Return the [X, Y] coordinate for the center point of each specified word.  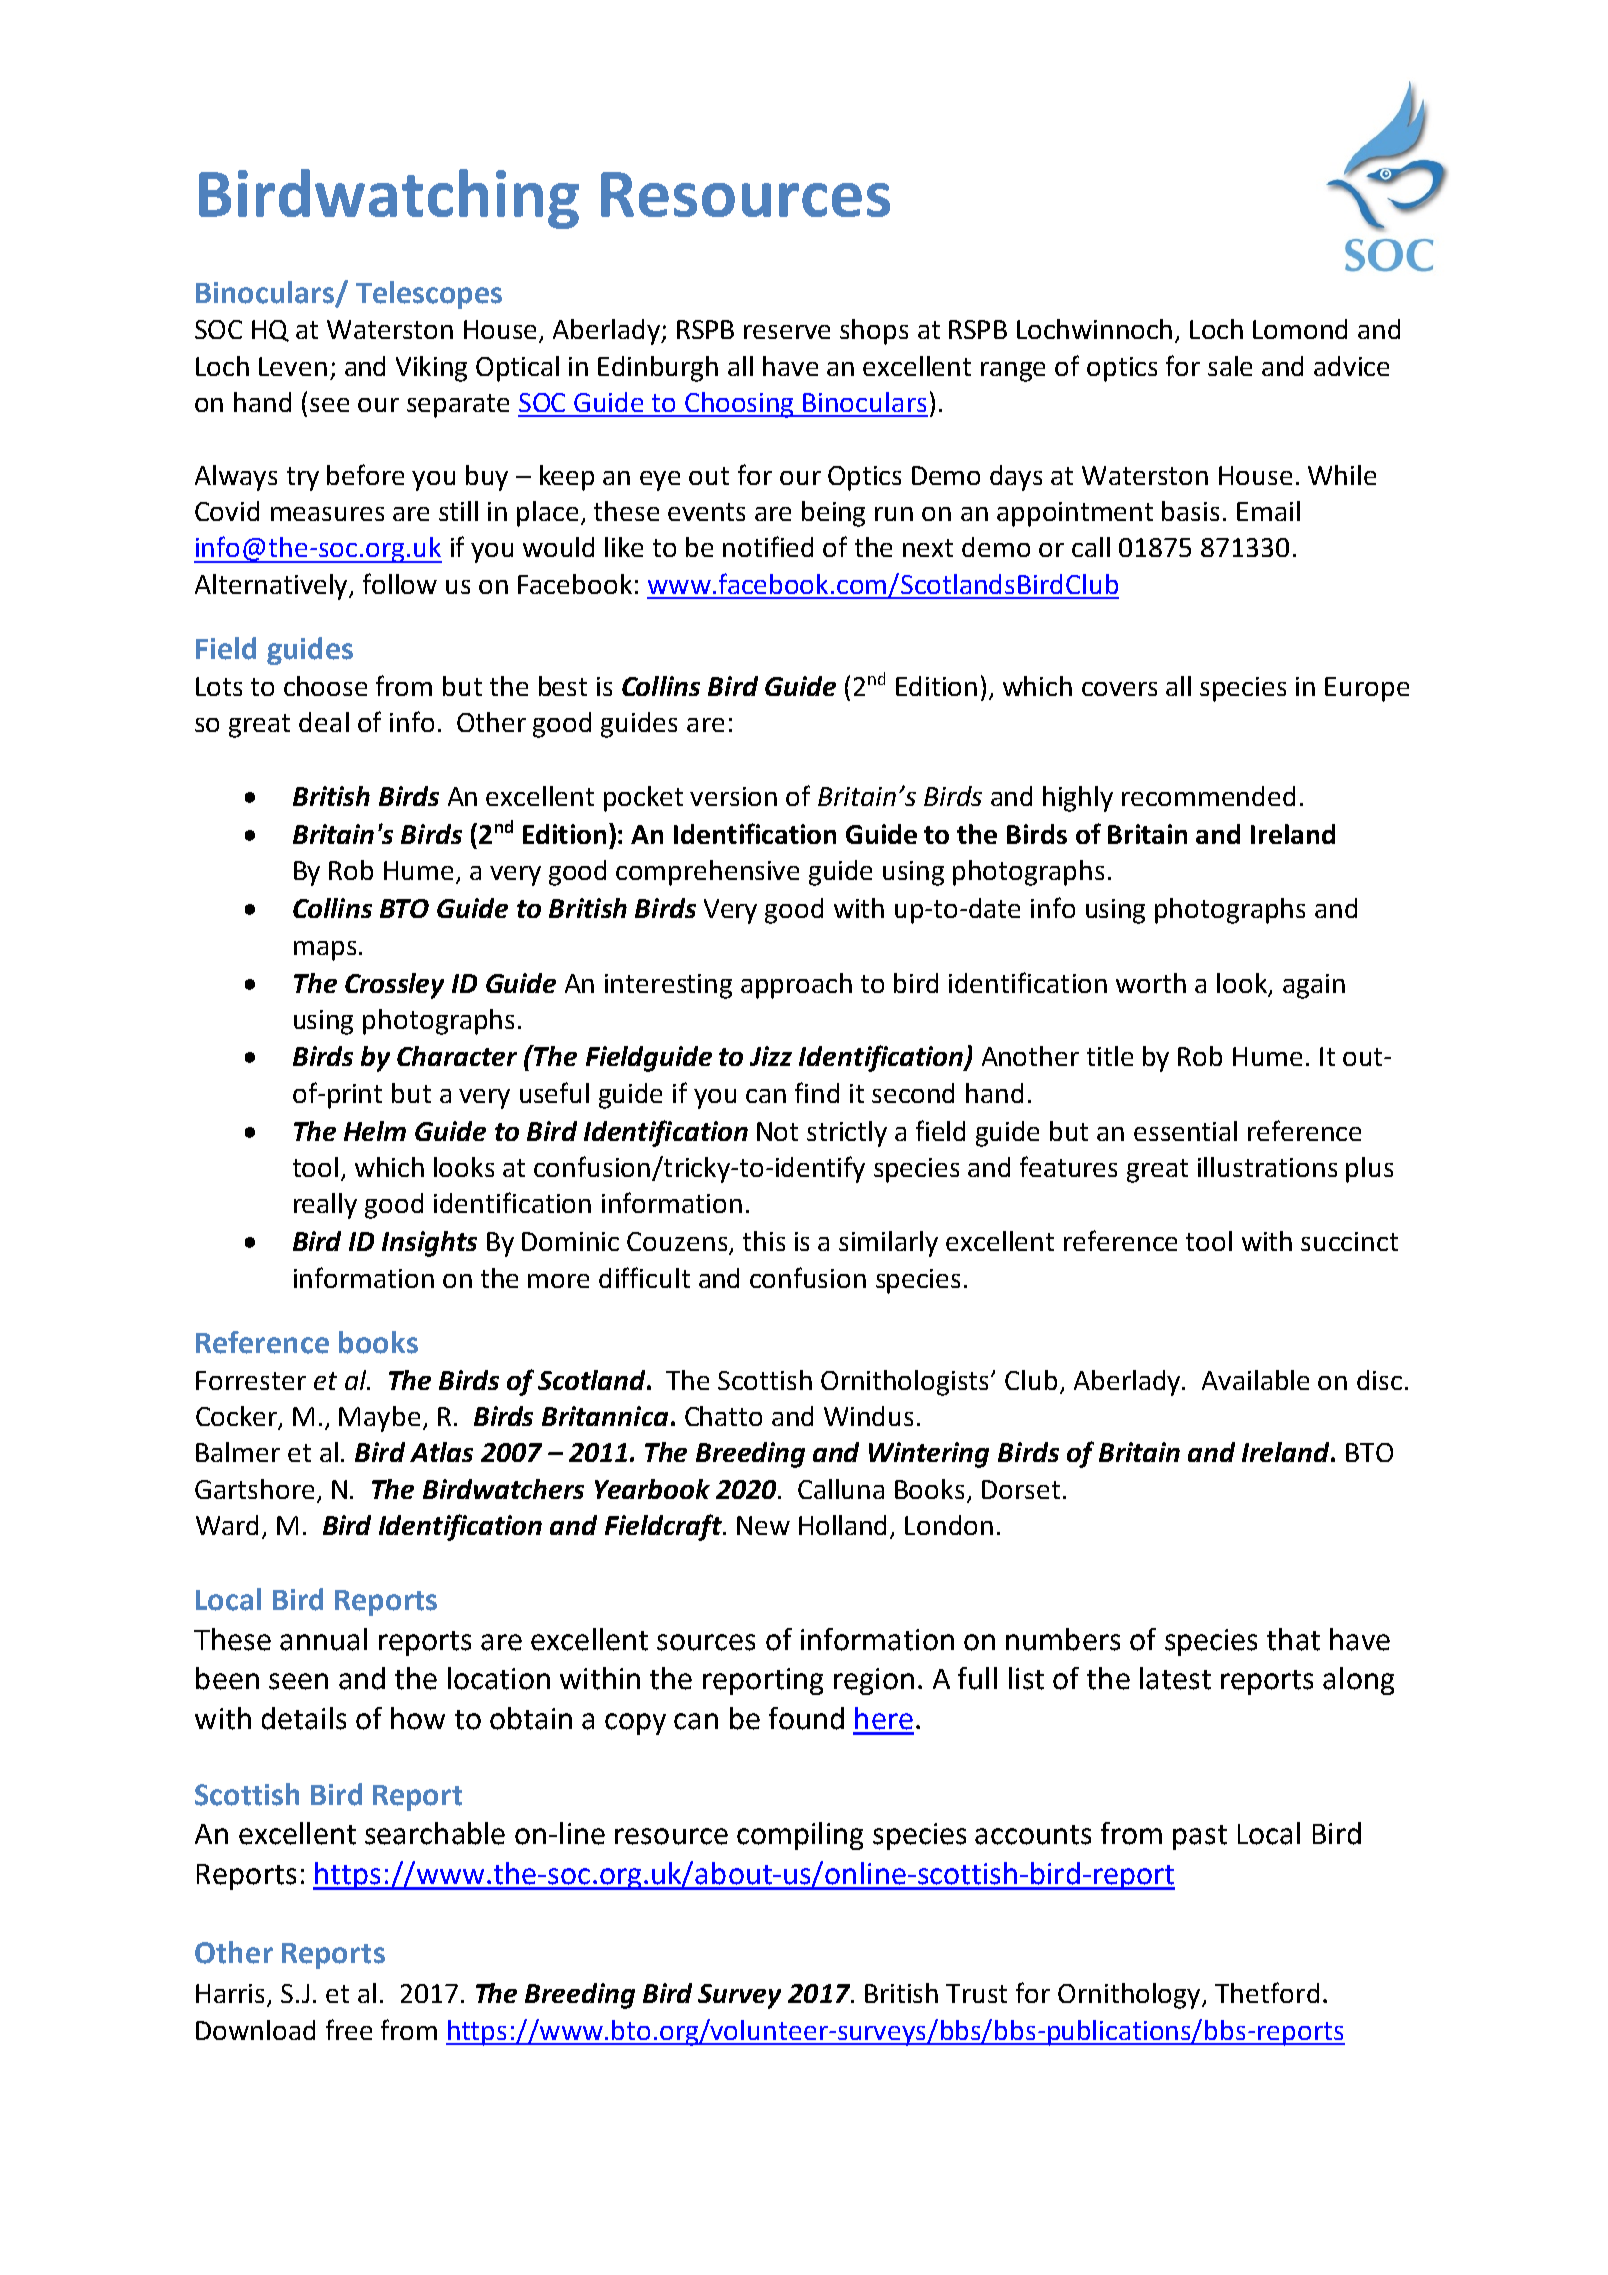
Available [1255, 1380]
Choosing [740, 405]
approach [796, 986]
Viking [431, 369]
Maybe [379, 1419]
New [763, 1525]
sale [1230, 366]
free [349, 2029]
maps [325, 951]
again [1314, 986]
